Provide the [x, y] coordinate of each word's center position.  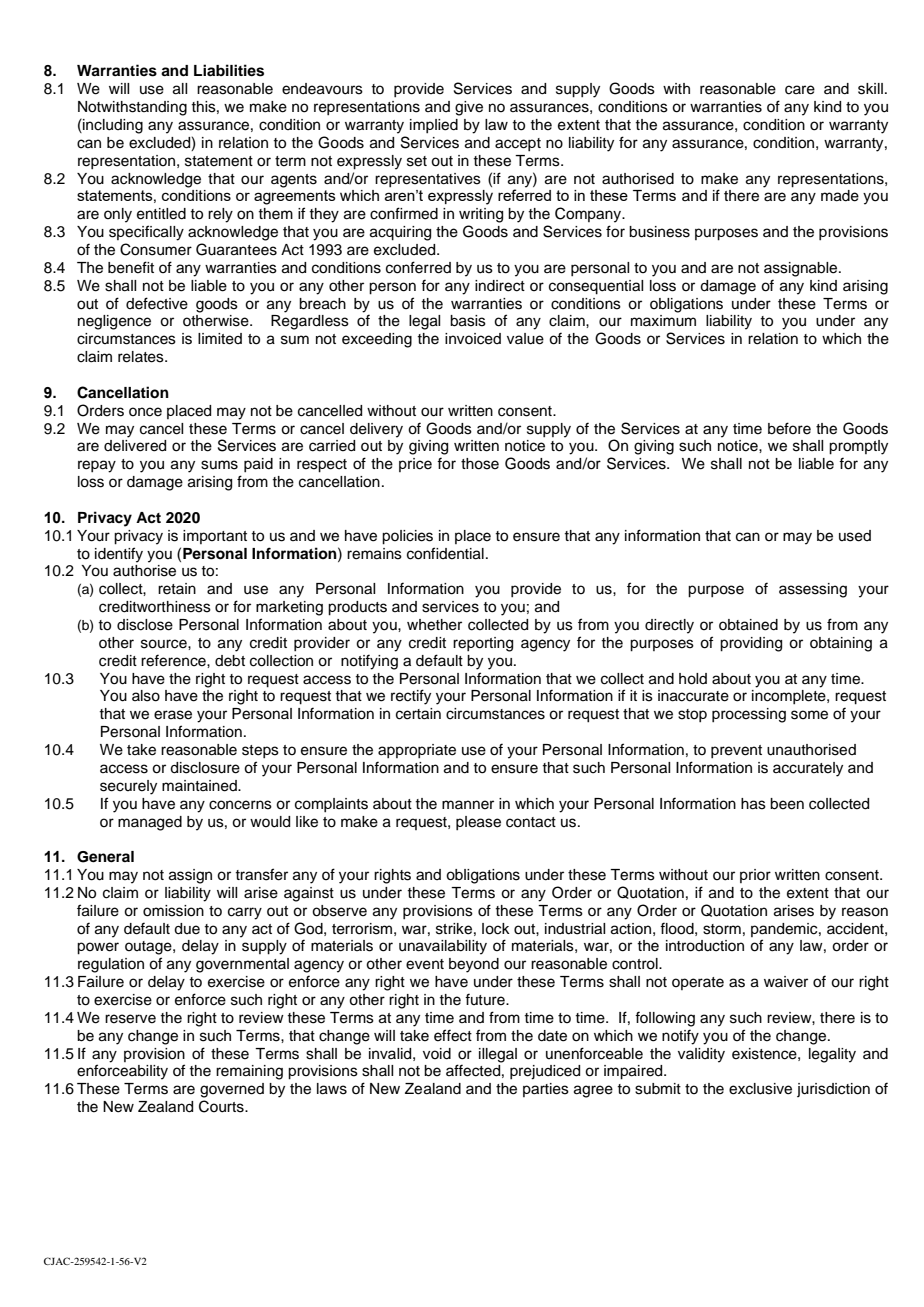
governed [232, 1090]
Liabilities [229, 70]
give [469, 108]
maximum [663, 321]
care [800, 90]
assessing [813, 590]
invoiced [473, 339]
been [787, 804]
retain [177, 589]
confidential [445, 553]
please [478, 823]
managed [150, 823]
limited [220, 339]
